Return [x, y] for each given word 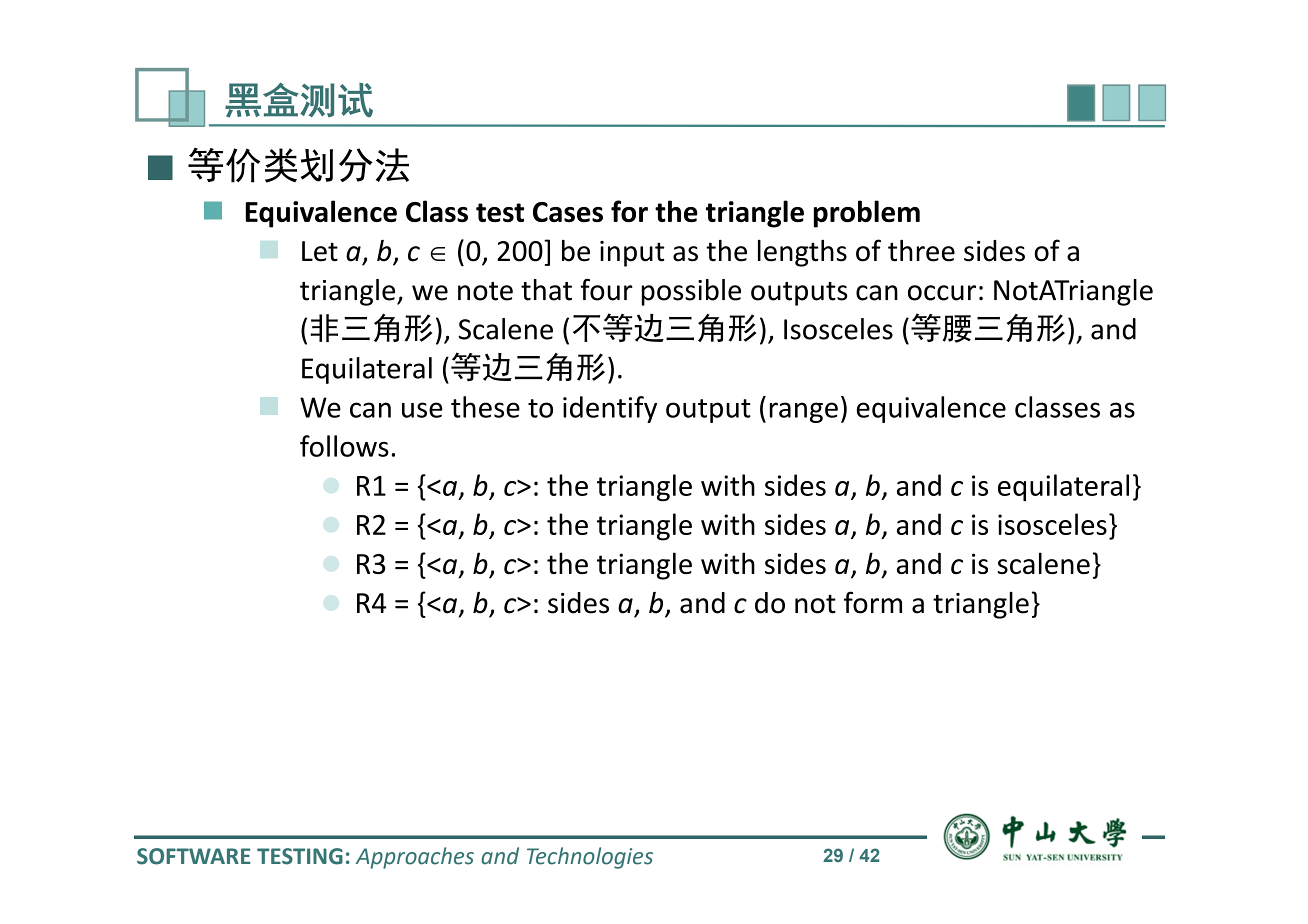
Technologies [590, 858]
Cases [568, 212]
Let [320, 251]
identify [610, 409]
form [873, 602]
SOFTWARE [193, 856]
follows [344, 446]
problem [867, 214]
